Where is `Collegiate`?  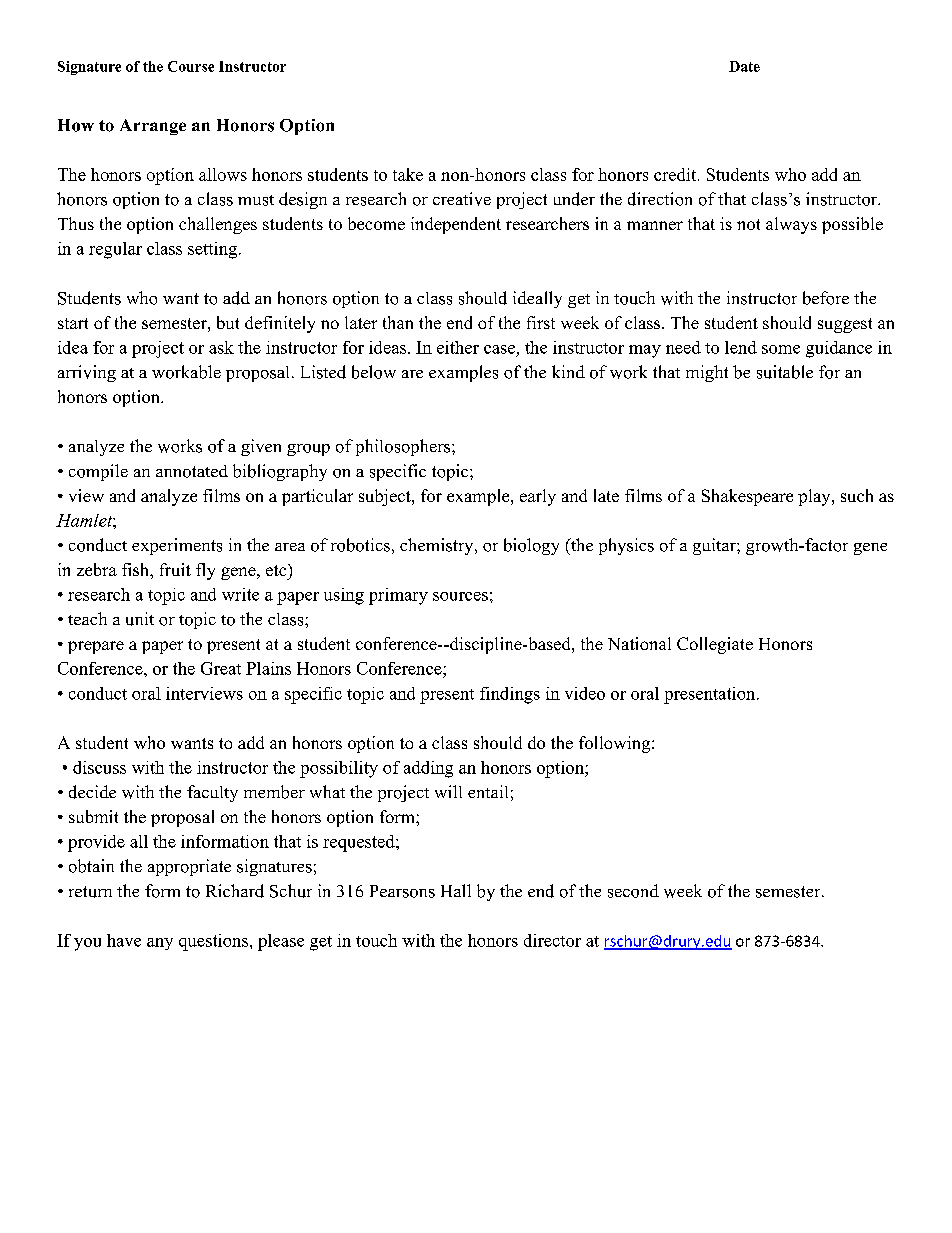
Collegiate is located at coordinates (715, 645).
